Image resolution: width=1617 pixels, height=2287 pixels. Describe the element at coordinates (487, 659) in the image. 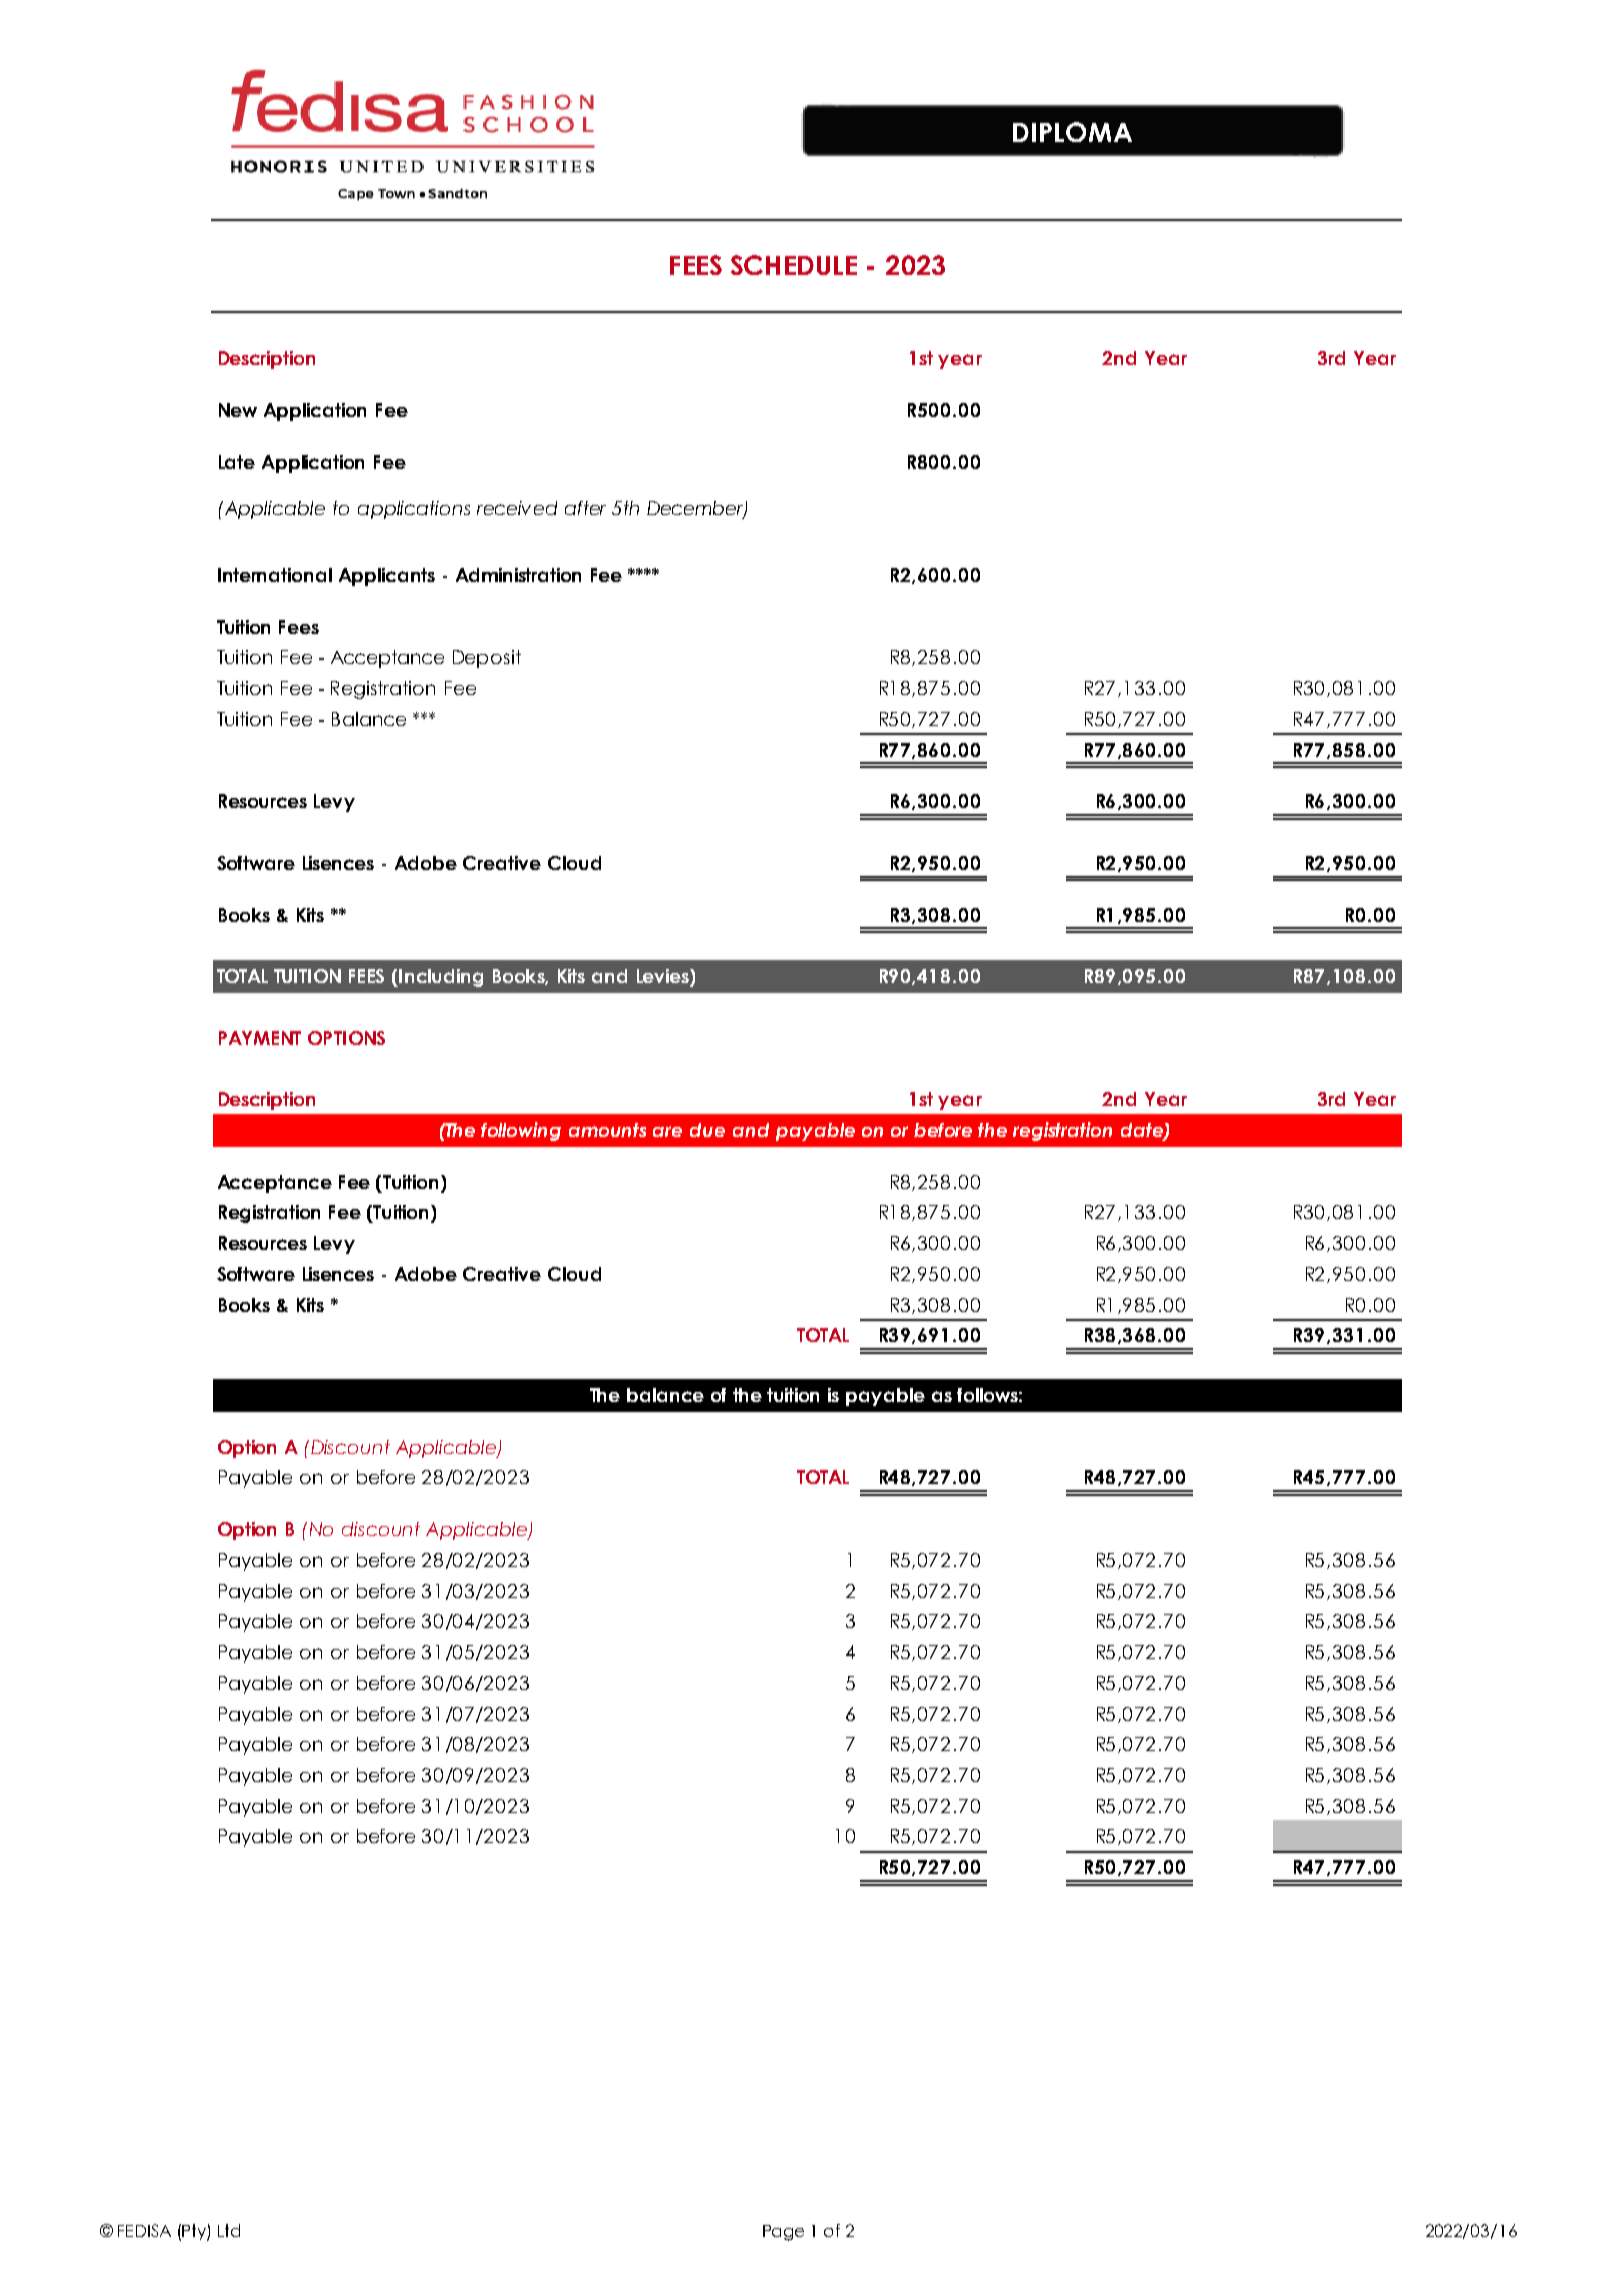

I see `Deposit` at that location.
